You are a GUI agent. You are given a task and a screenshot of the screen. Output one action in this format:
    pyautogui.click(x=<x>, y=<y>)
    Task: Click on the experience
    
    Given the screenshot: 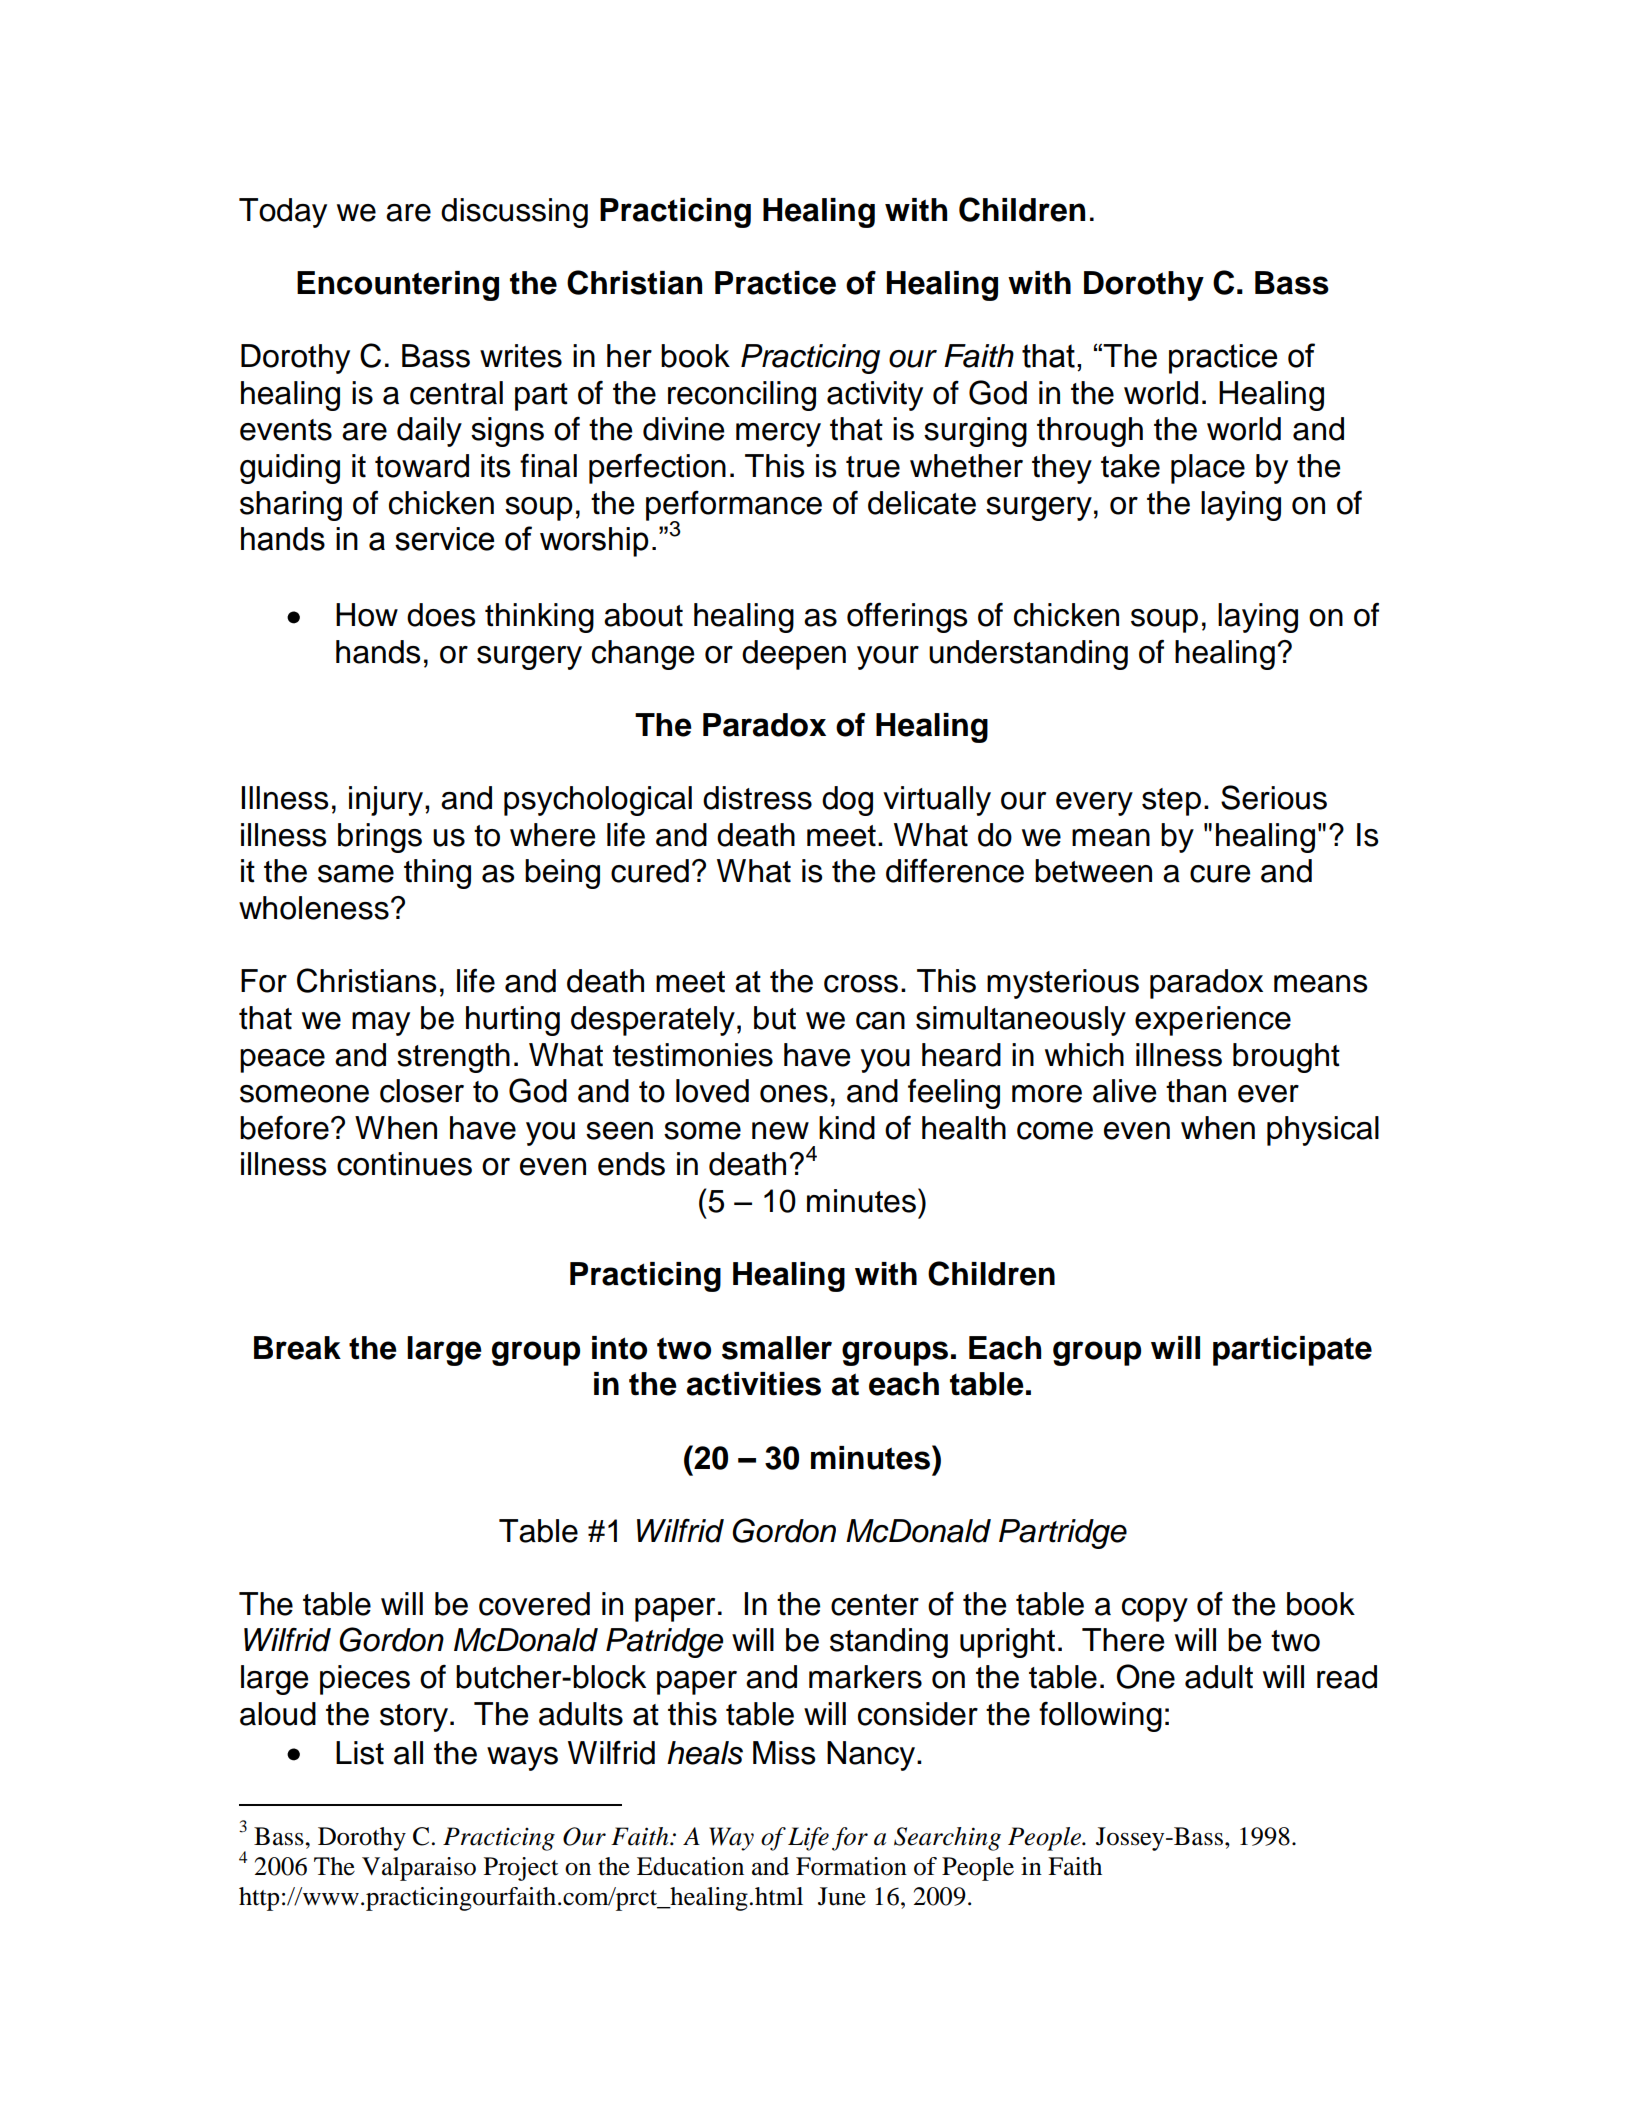 What is the action you would take?
    pyautogui.click(x=1213, y=1021)
